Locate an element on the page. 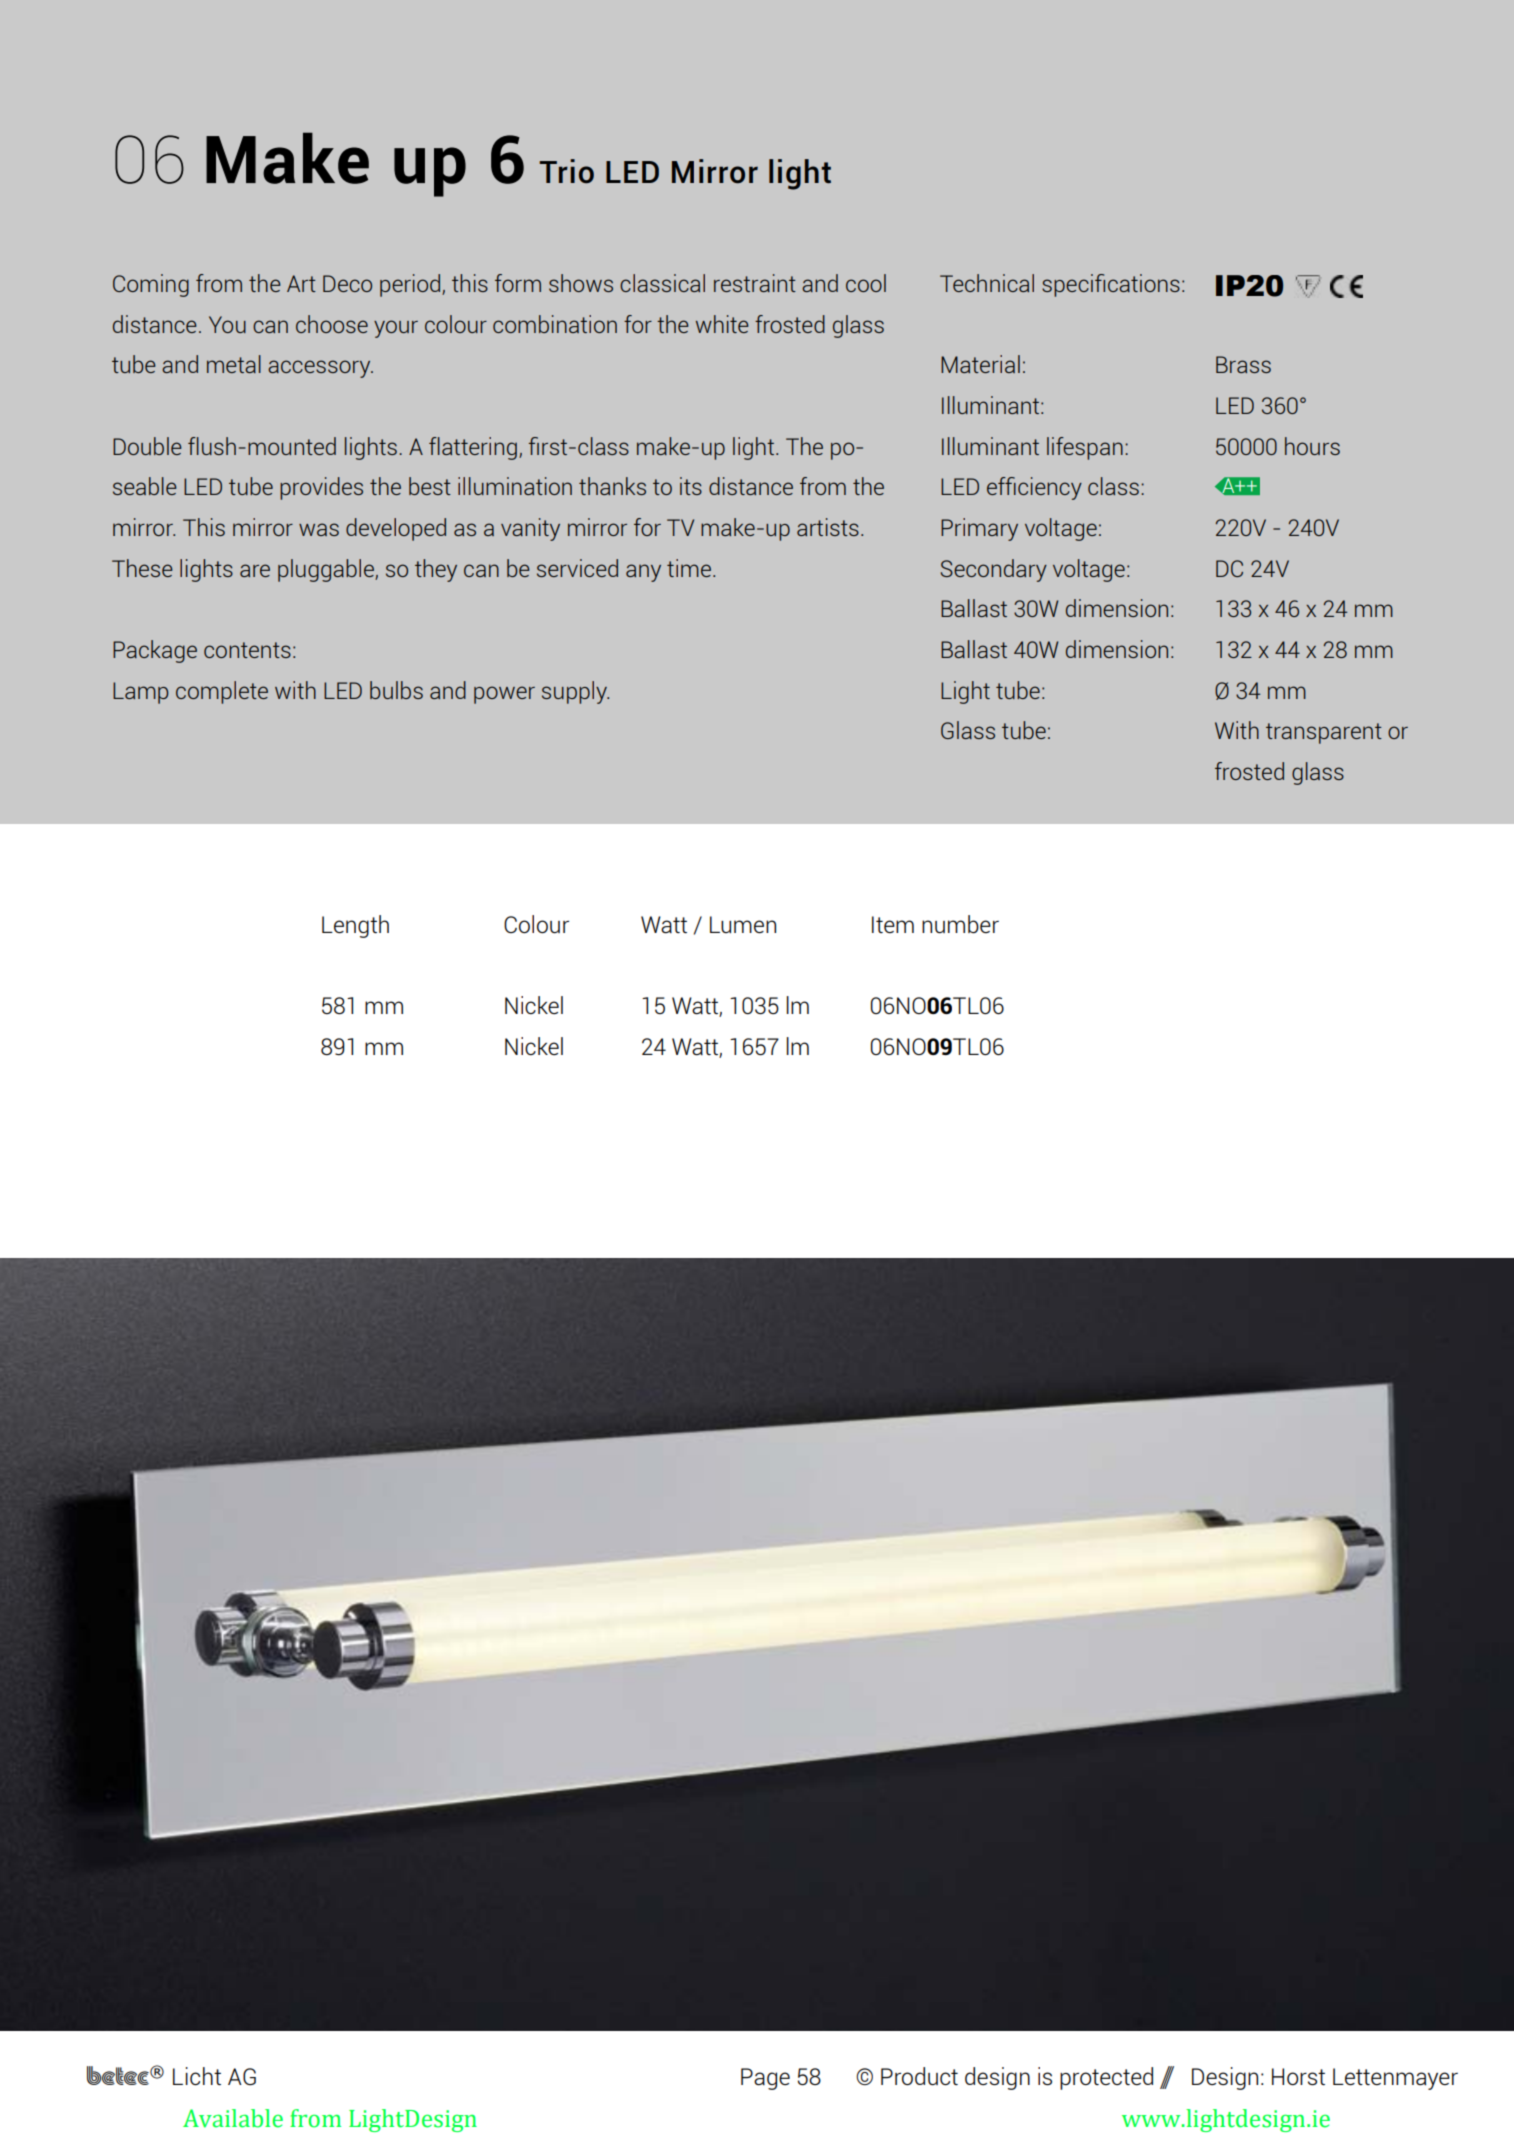 The height and width of the image is (2141, 1514). Item is located at coordinates (893, 924).
